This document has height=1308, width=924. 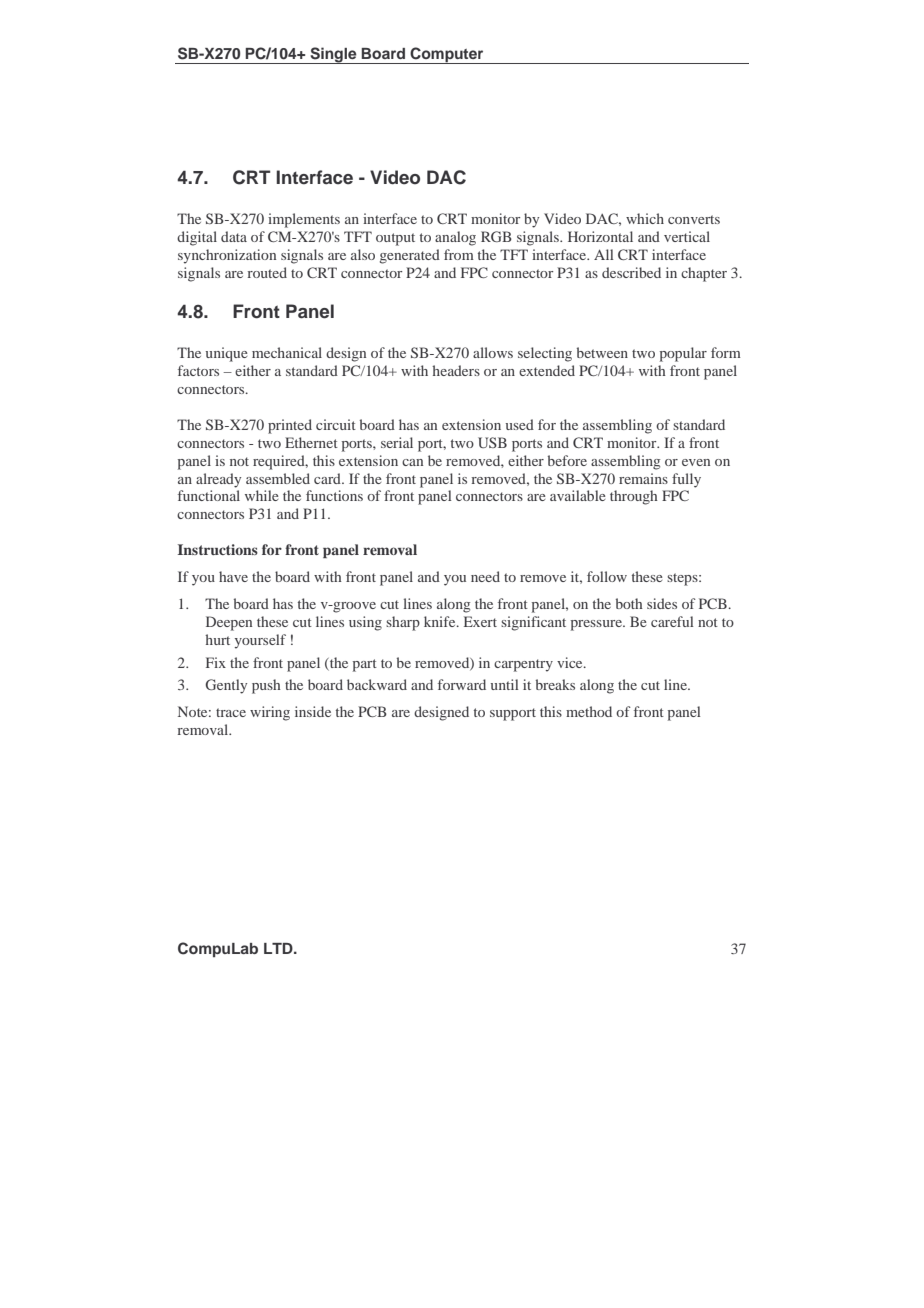 I want to click on analog, so click(x=455, y=238).
